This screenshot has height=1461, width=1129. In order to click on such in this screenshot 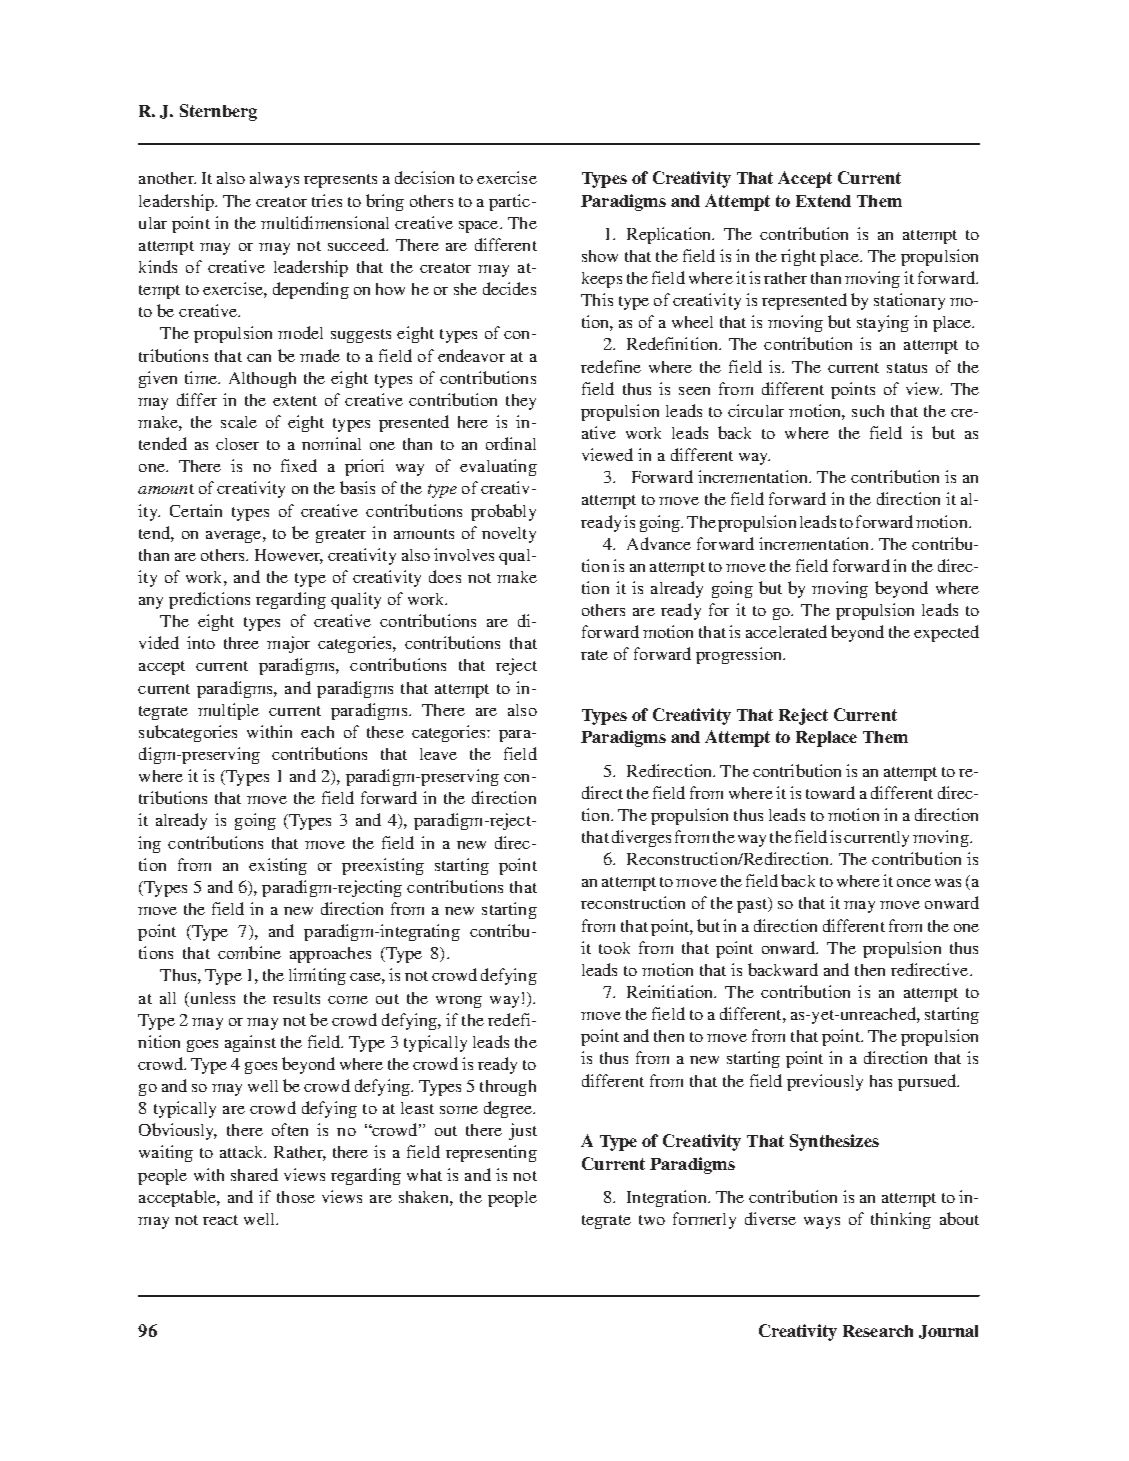, I will do `click(868, 411)`.
